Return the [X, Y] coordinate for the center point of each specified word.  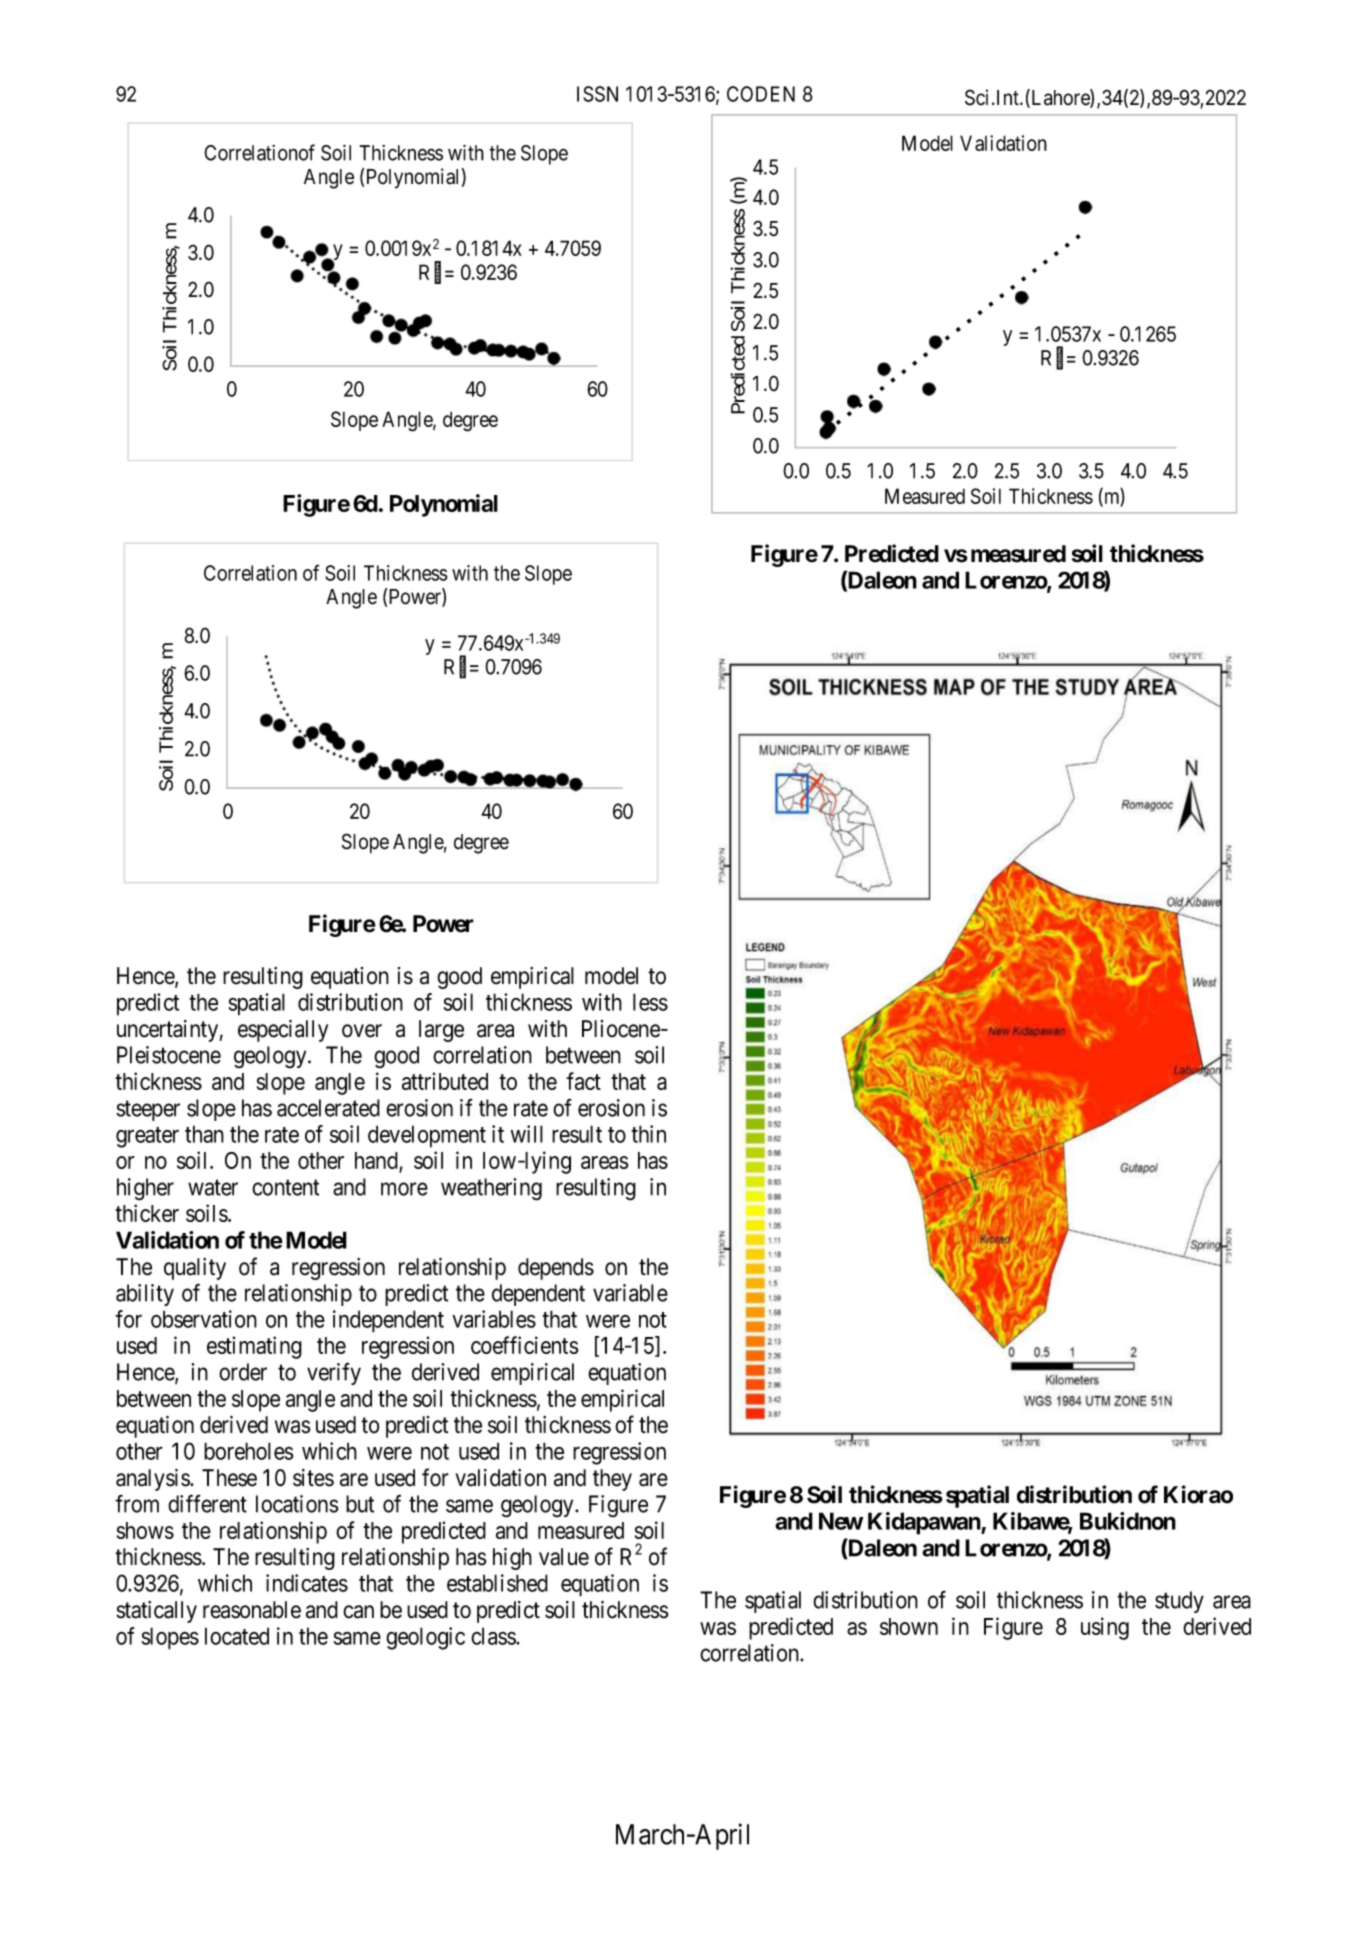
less [650, 1002]
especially [283, 1031]
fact [583, 1081]
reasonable [252, 1610]
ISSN [597, 94]
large [441, 1031]
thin [648, 1134]
